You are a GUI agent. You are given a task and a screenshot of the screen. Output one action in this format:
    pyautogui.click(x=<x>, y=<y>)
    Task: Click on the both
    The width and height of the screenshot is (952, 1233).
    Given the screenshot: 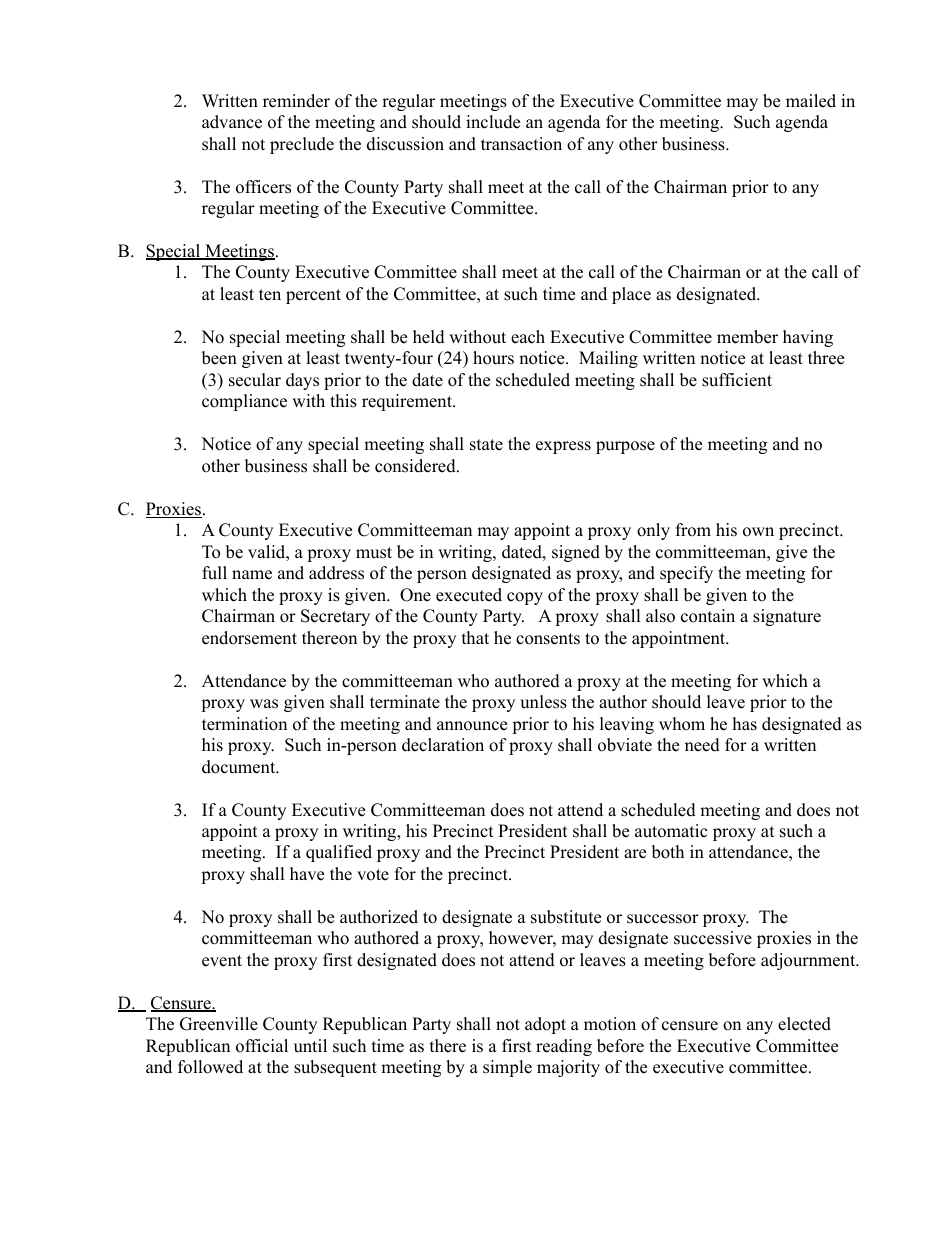 What is the action you would take?
    pyautogui.click(x=668, y=852)
